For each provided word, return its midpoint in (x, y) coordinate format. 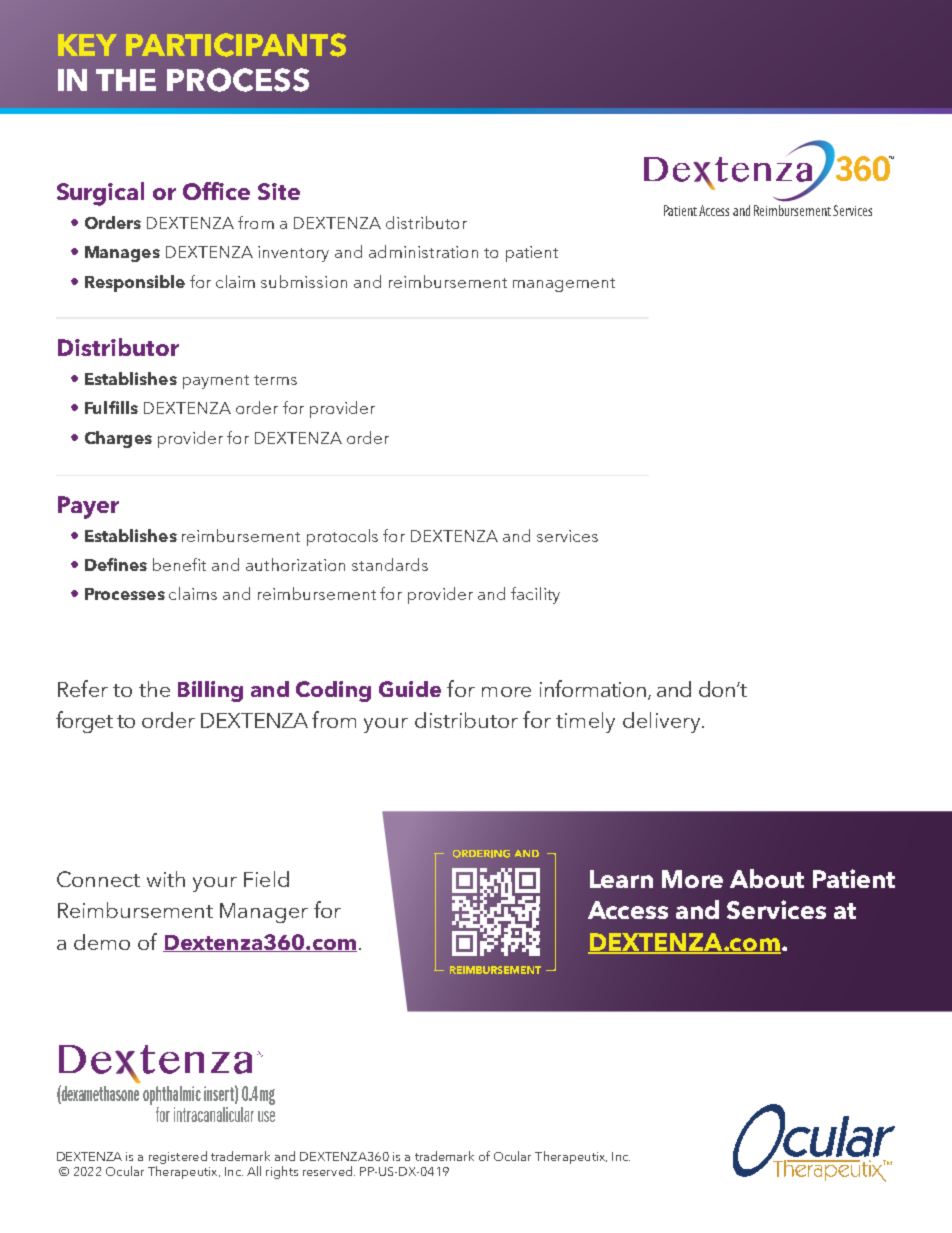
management (564, 285)
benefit (179, 564)
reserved (327, 1171)
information (593, 688)
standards (390, 564)
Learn (621, 879)
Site (279, 191)
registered (178, 1157)
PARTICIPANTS (236, 45)
